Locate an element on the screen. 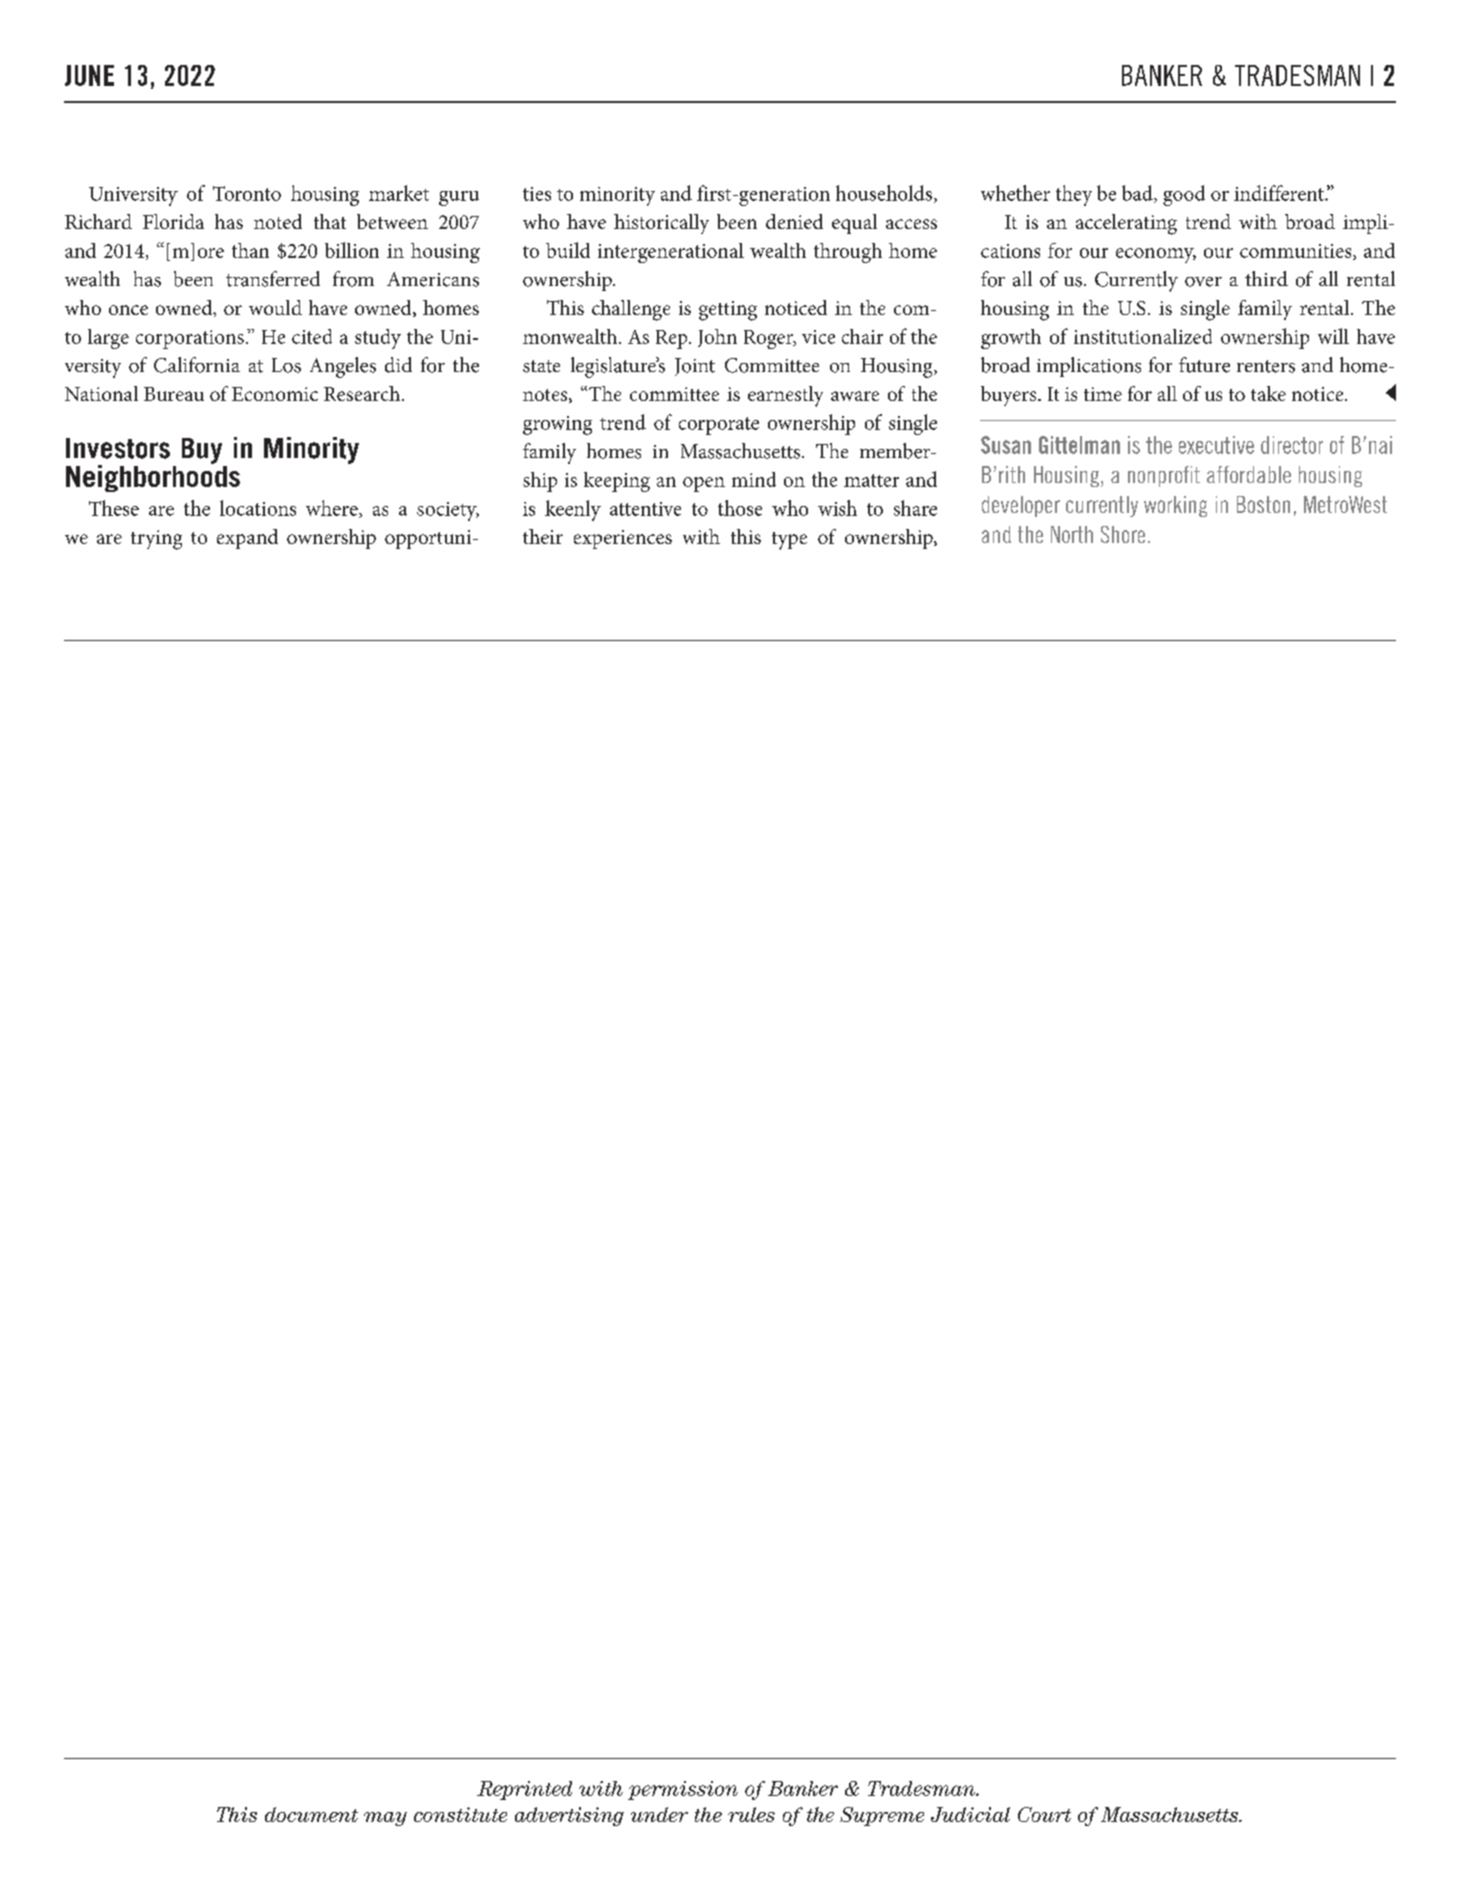 This screenshot has width=1460, height=1890. those is located at coordinates (740, 508).
